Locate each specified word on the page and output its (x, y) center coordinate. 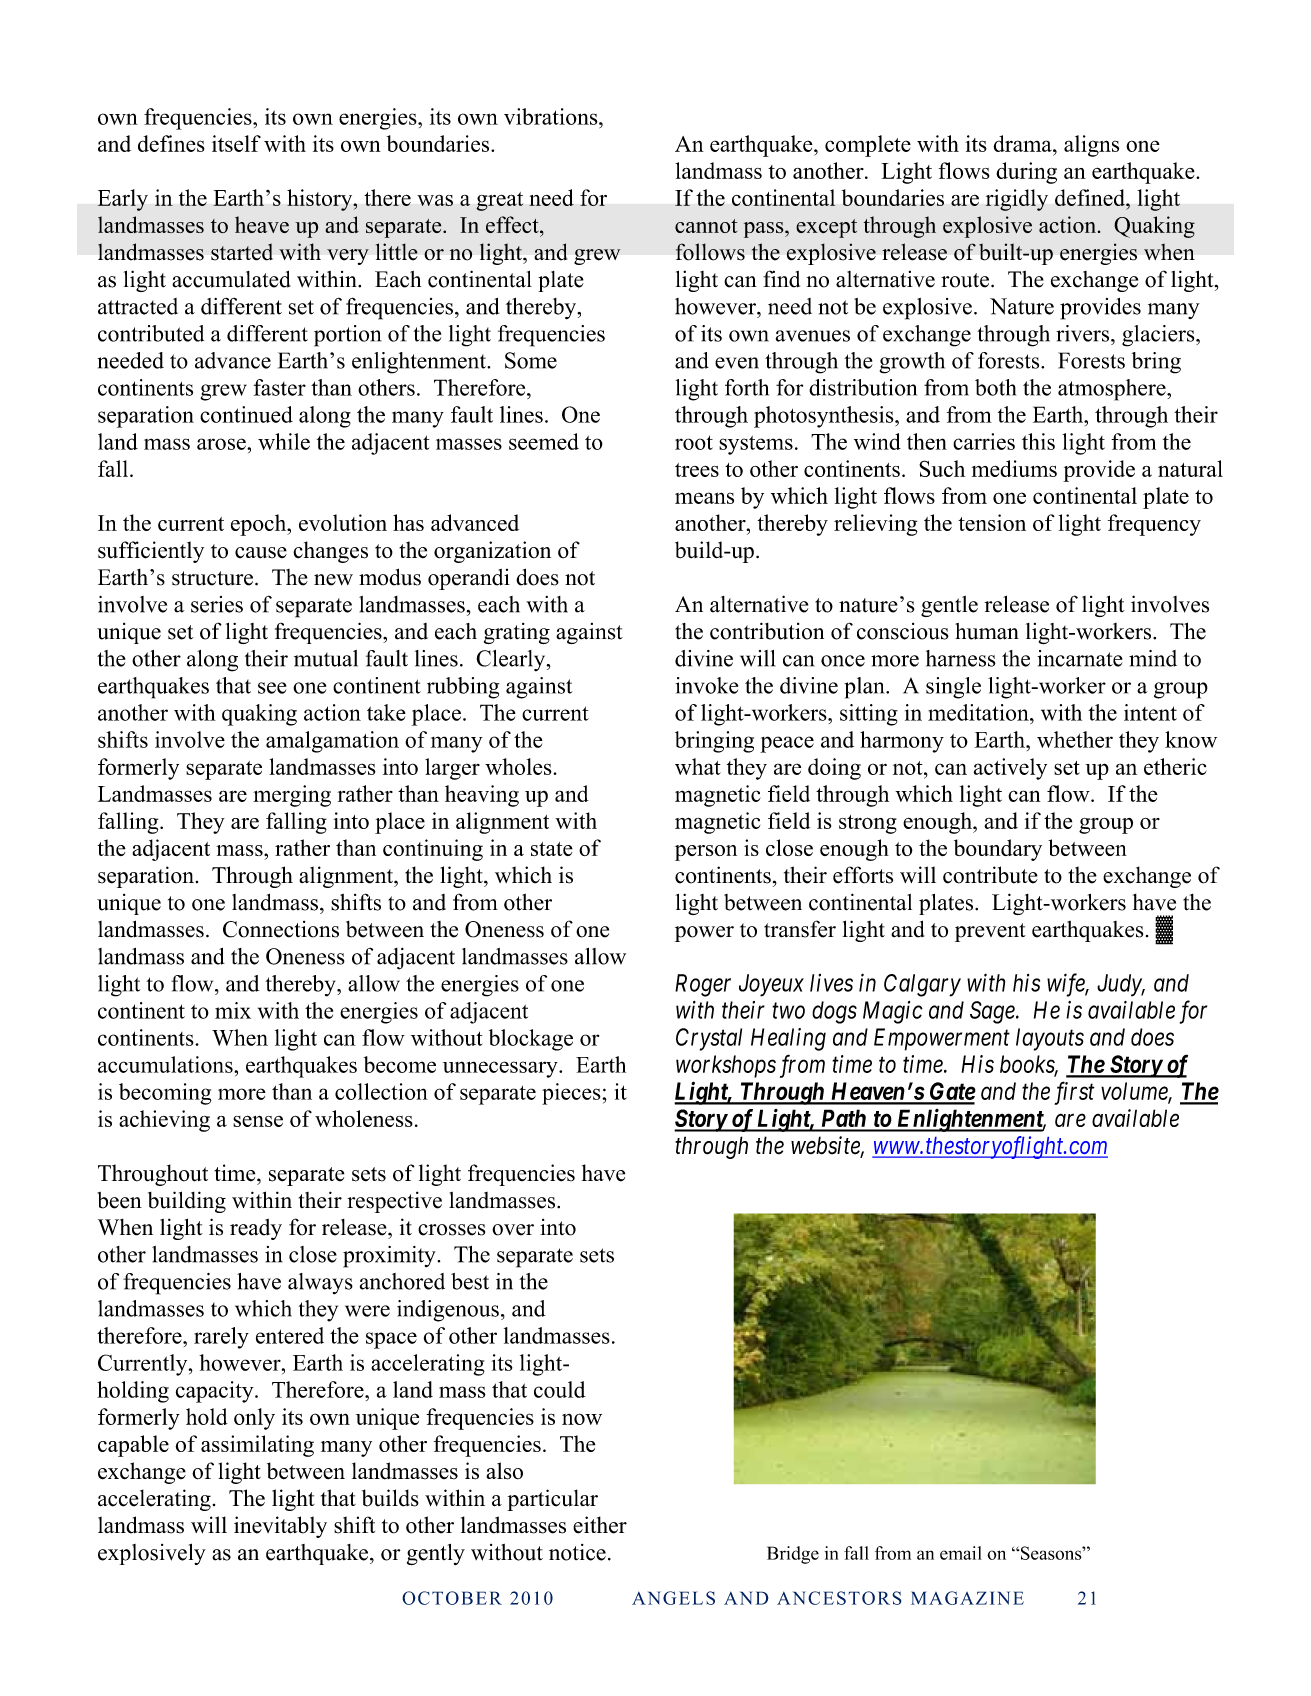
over (513, 1230)
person (706, 853)
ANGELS (673, 1598)
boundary (998, 850)
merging (292, 796)
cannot (706, 226)
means (704, 498)
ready (256, 1229)
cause (261, 553)
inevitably (280, 1527)
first (1074, 1093)
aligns (1091, 146)
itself (236, 143)
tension (992, 522)
